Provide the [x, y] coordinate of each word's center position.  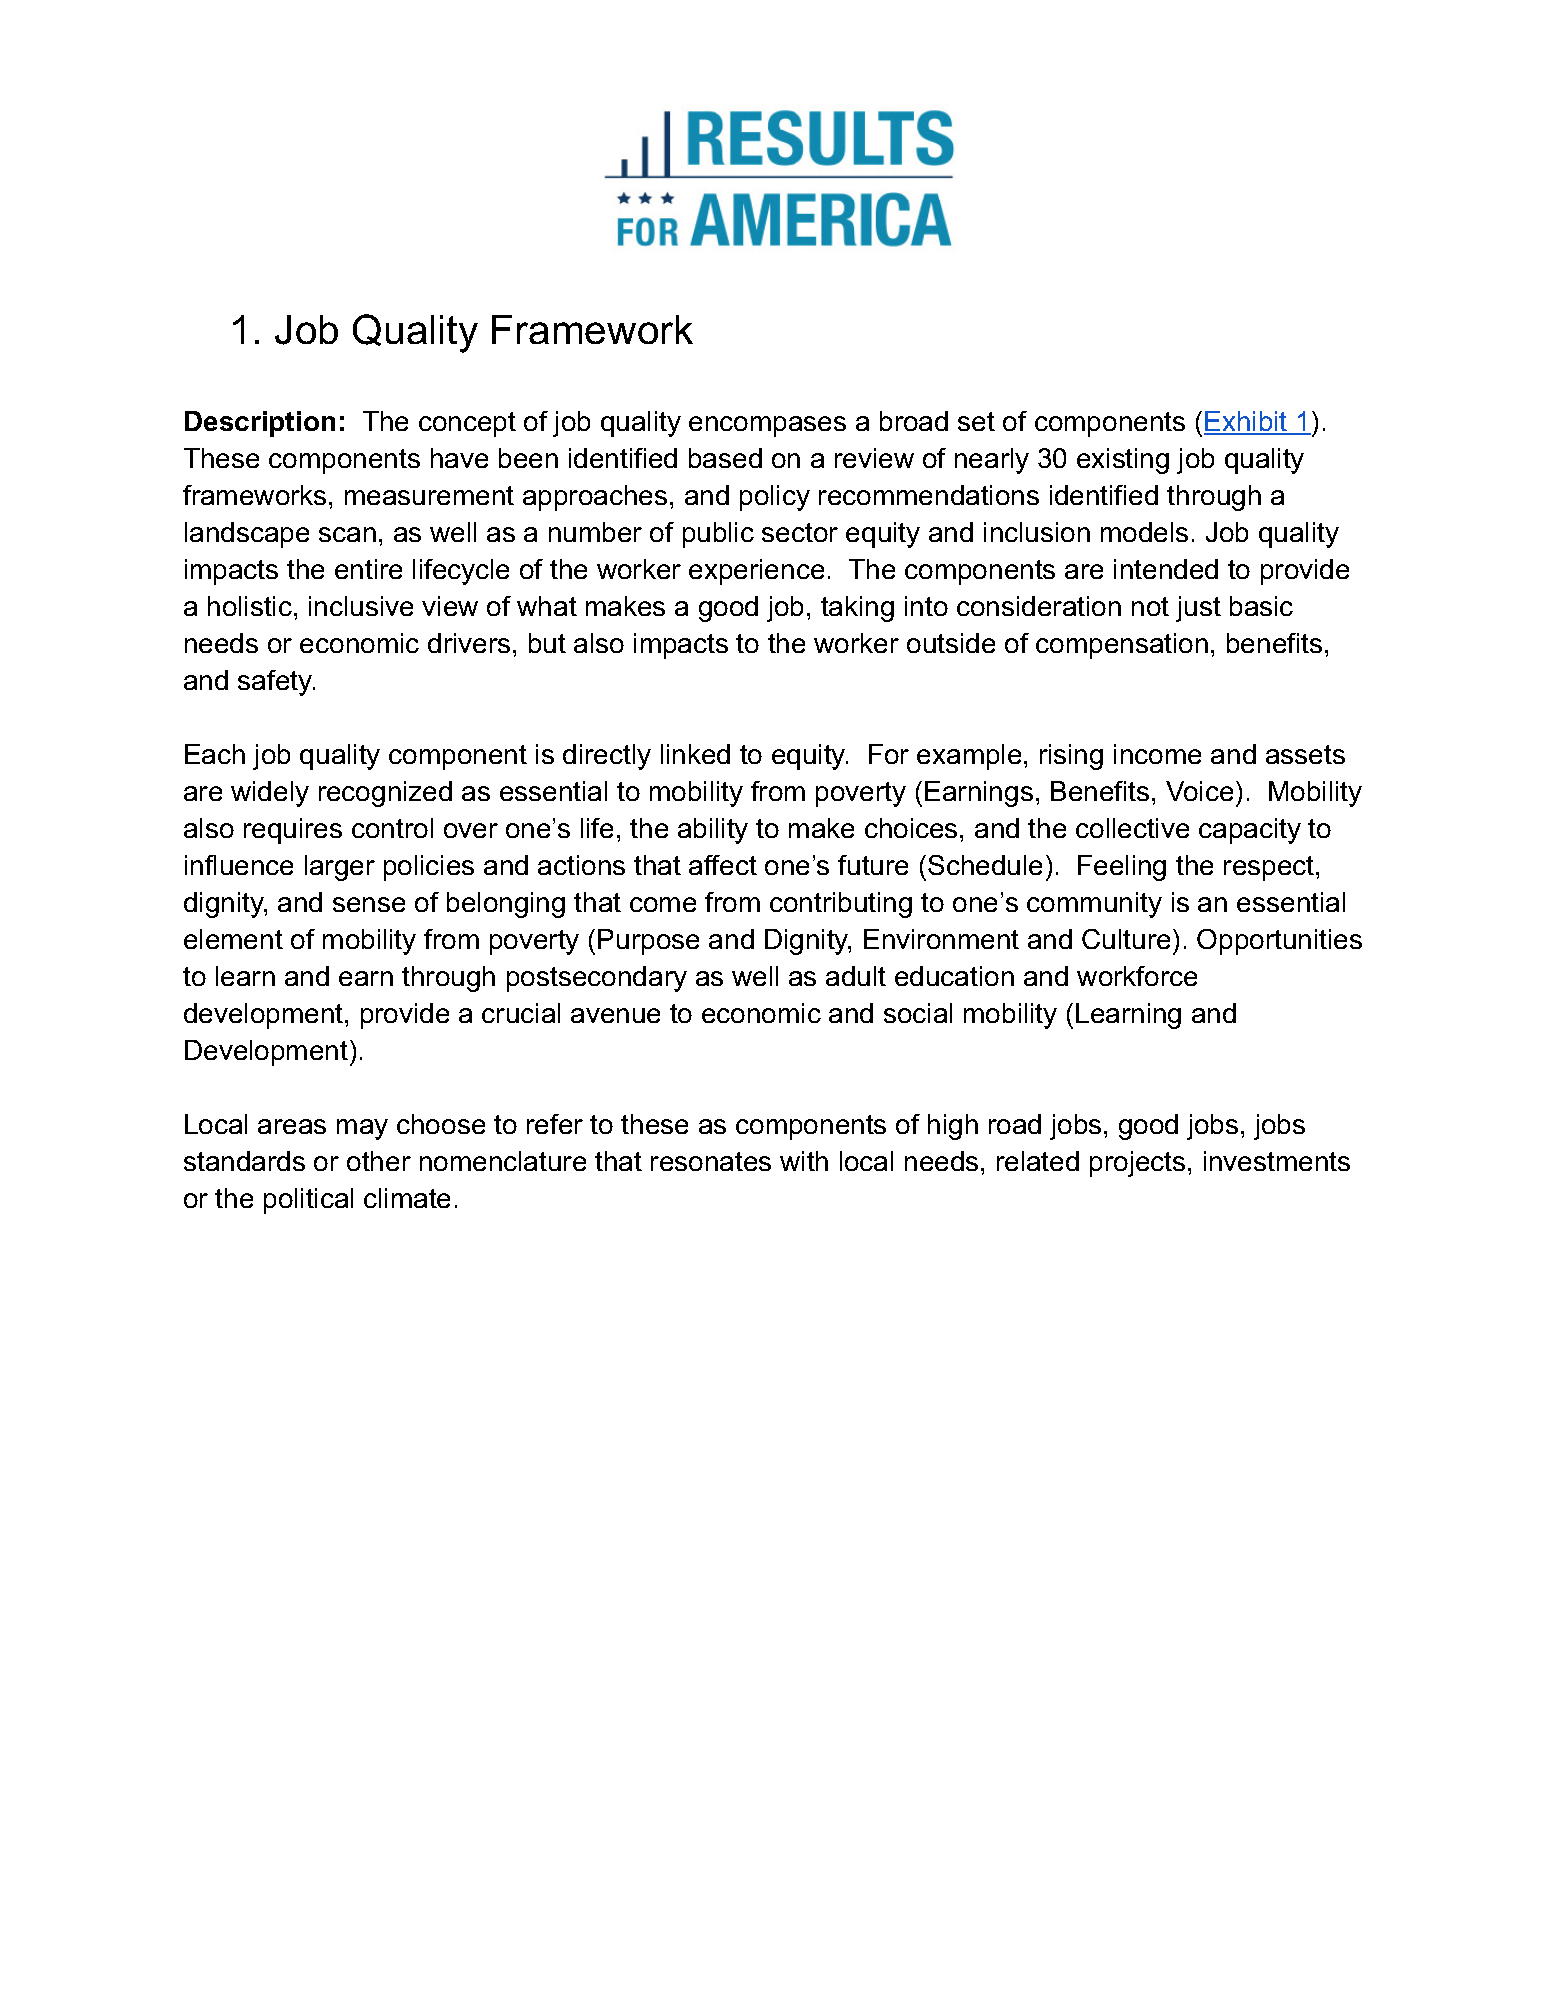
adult [856, 976]
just [1198, 609]
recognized [385, 794]
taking [857, 609]
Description [260, 424]
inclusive [361, 606]
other [379, 1161]
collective [1132, 828]
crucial [521, 1013]
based [725, 458]
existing [1123, 461]
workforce [1137, 976]
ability [713, 831]
